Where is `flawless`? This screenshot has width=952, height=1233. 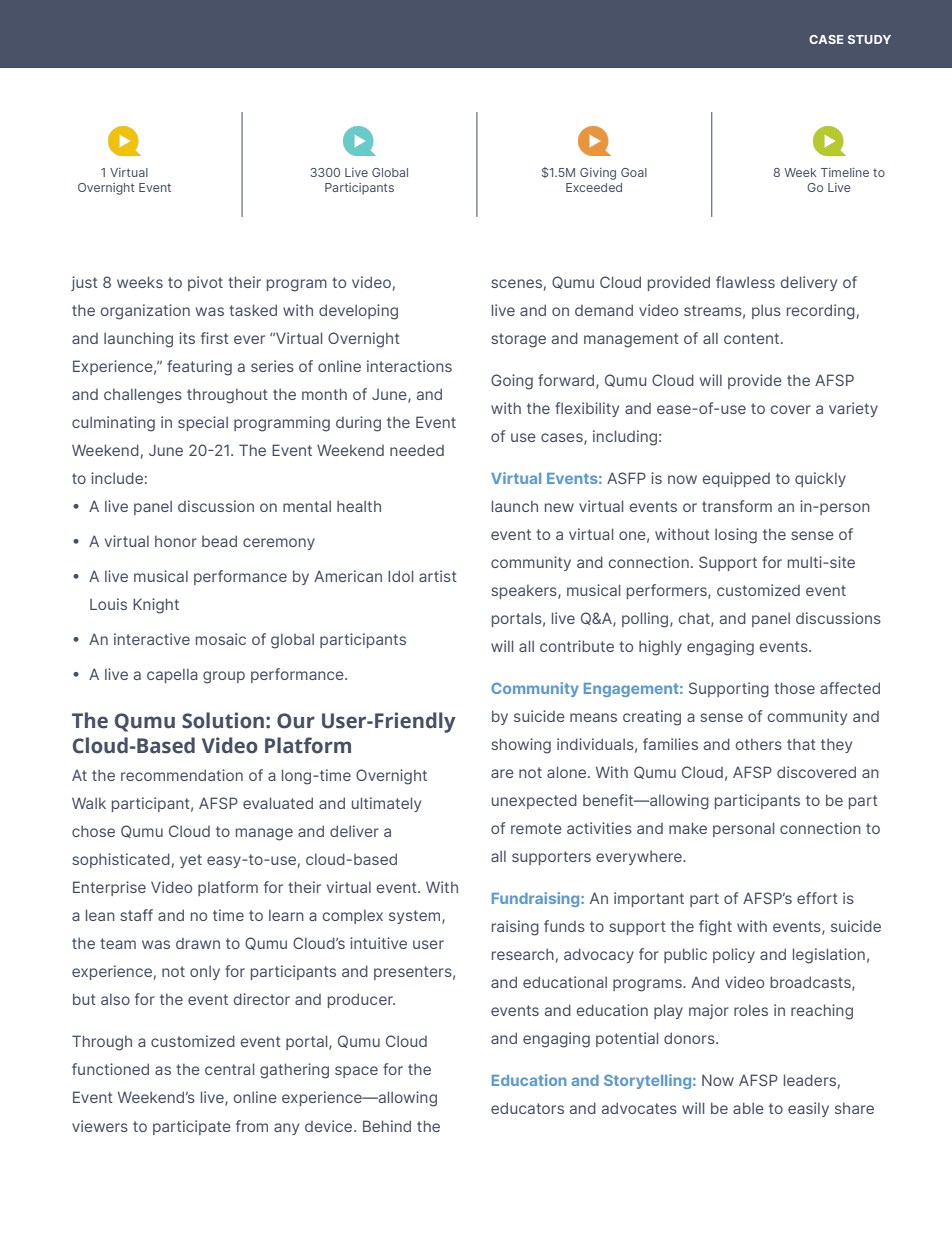 flawless is located at coordinates (745, 282).
